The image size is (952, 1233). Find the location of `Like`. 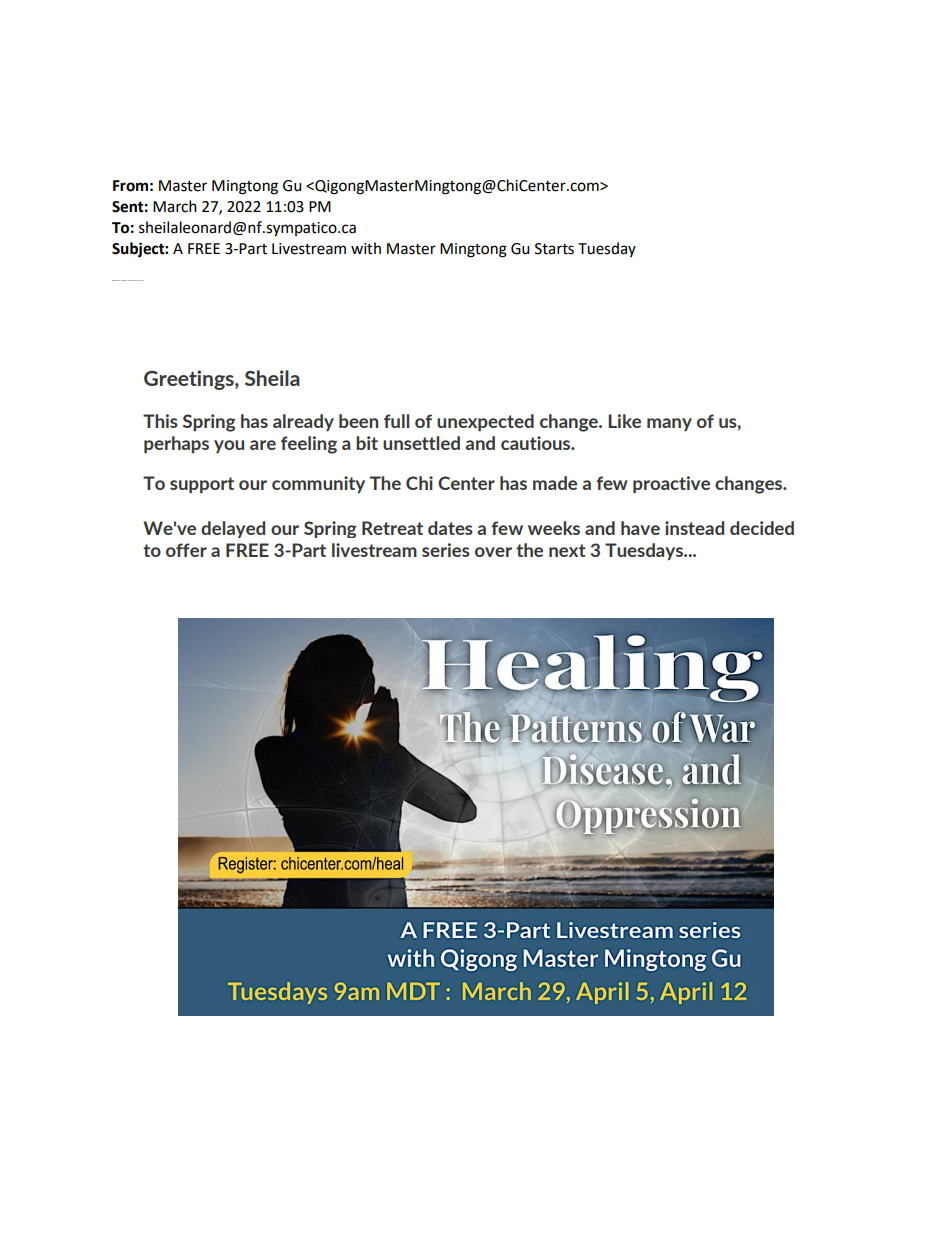

Like is located at coordinates (624, 421).
